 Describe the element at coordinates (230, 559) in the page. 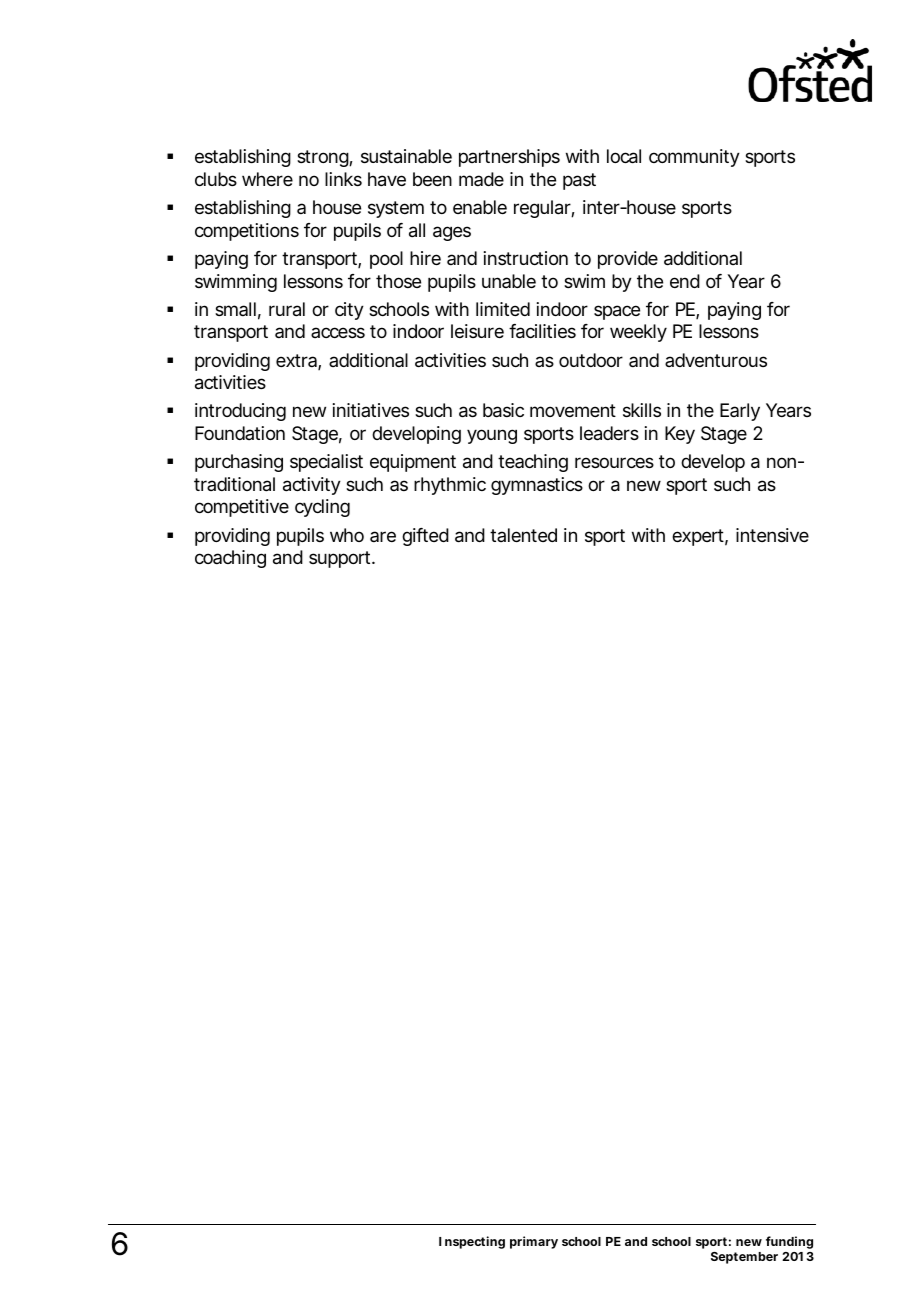

I see `coaching` at that location.
